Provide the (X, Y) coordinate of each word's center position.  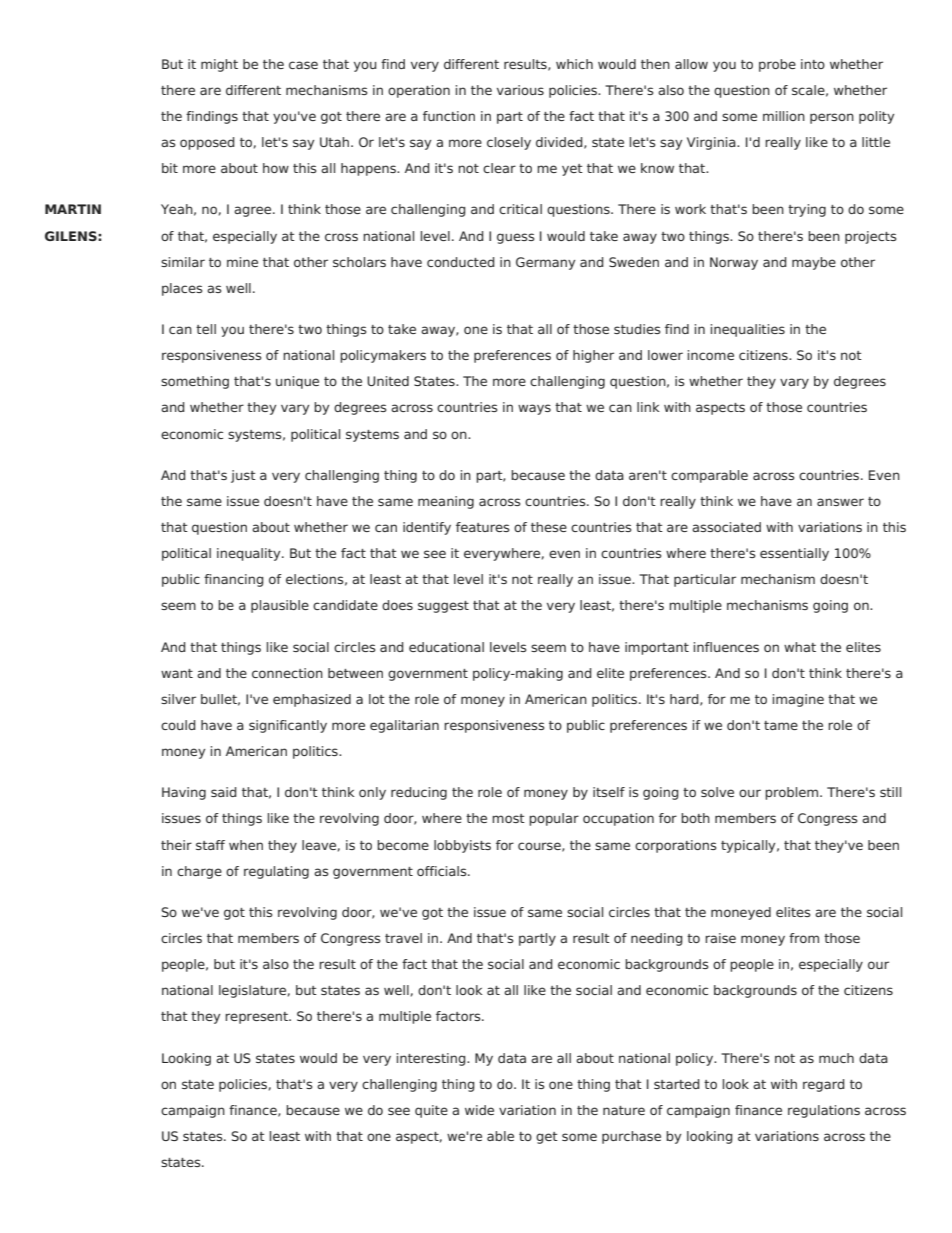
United (388, 381)
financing (234, 580)
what (800, 647)
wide (479, 1110)
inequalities (748, 330)
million (784, 116)
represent (257, 1018)
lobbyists (462, 846)
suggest (443, 607)
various (520, 90)
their (176, 845)
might (219, 65)
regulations (824, 1111)
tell (206, 329)
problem (793, 793)
